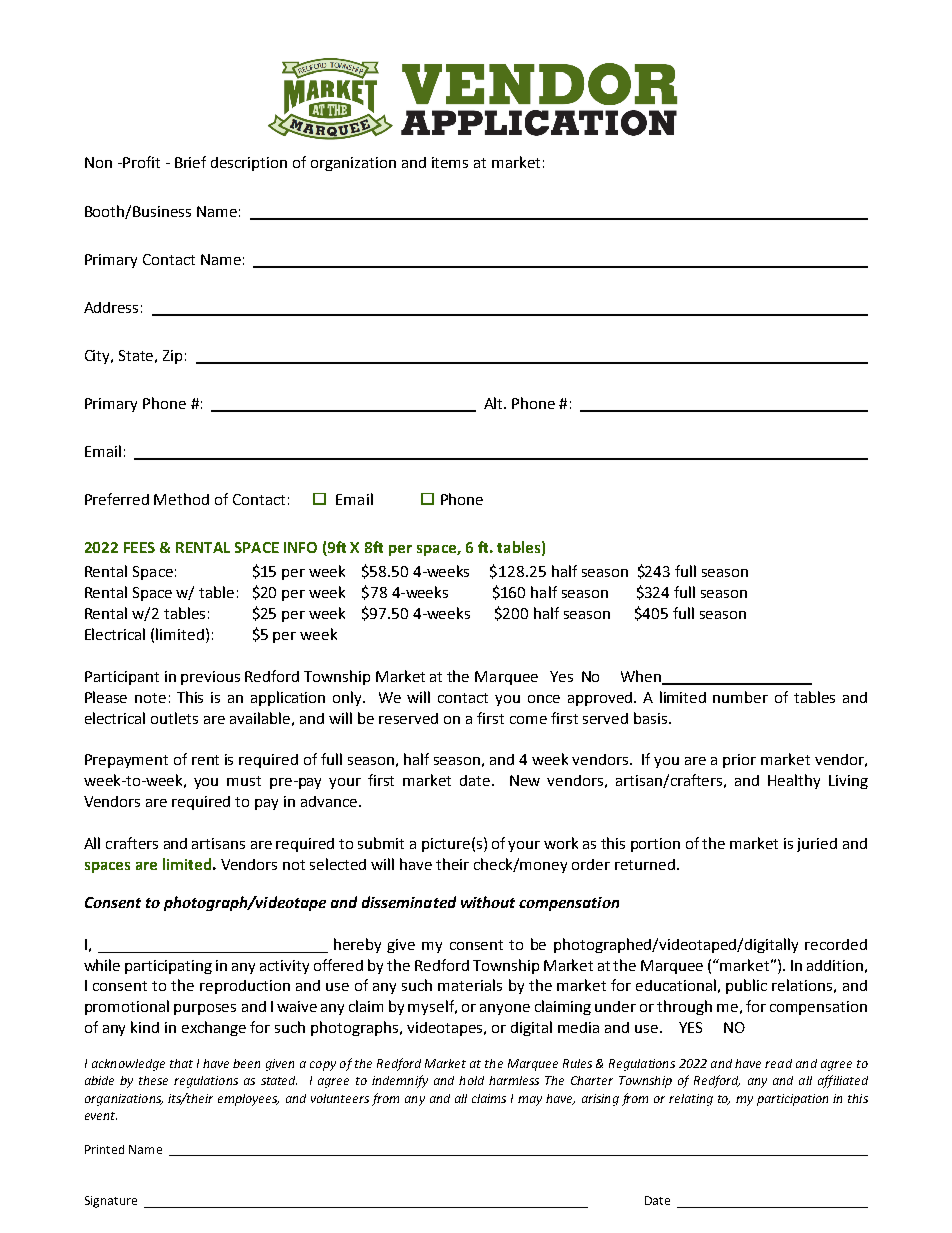 This page has height=1233, width=952. I want to click on Printed, so click(104, 1149).
